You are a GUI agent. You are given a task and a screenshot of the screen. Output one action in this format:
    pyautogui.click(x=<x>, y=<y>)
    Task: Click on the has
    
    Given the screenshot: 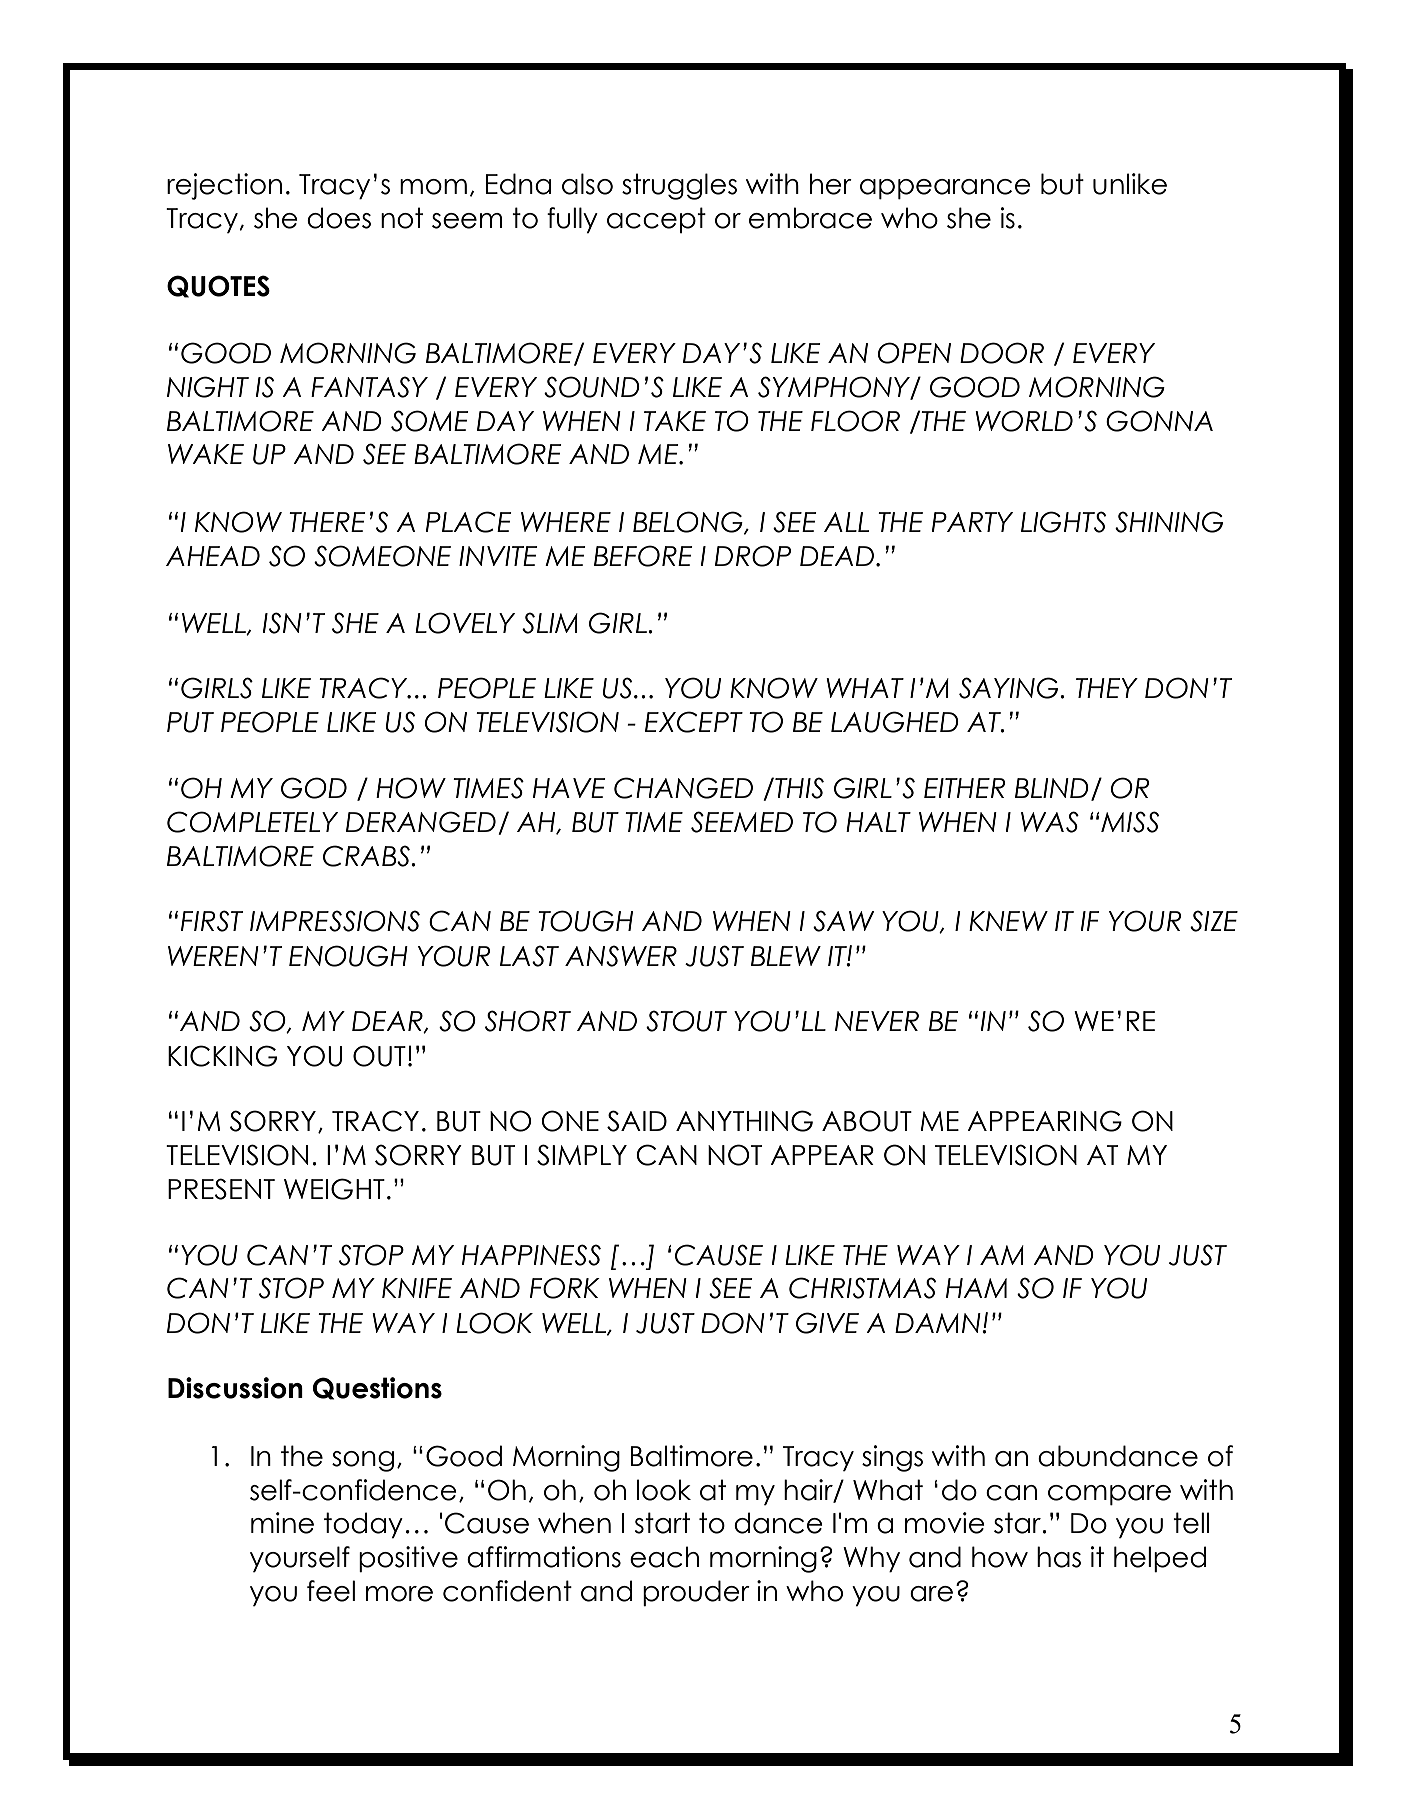 What is the action you would take?
    pyautogui.click(x=1059, y=1557)
